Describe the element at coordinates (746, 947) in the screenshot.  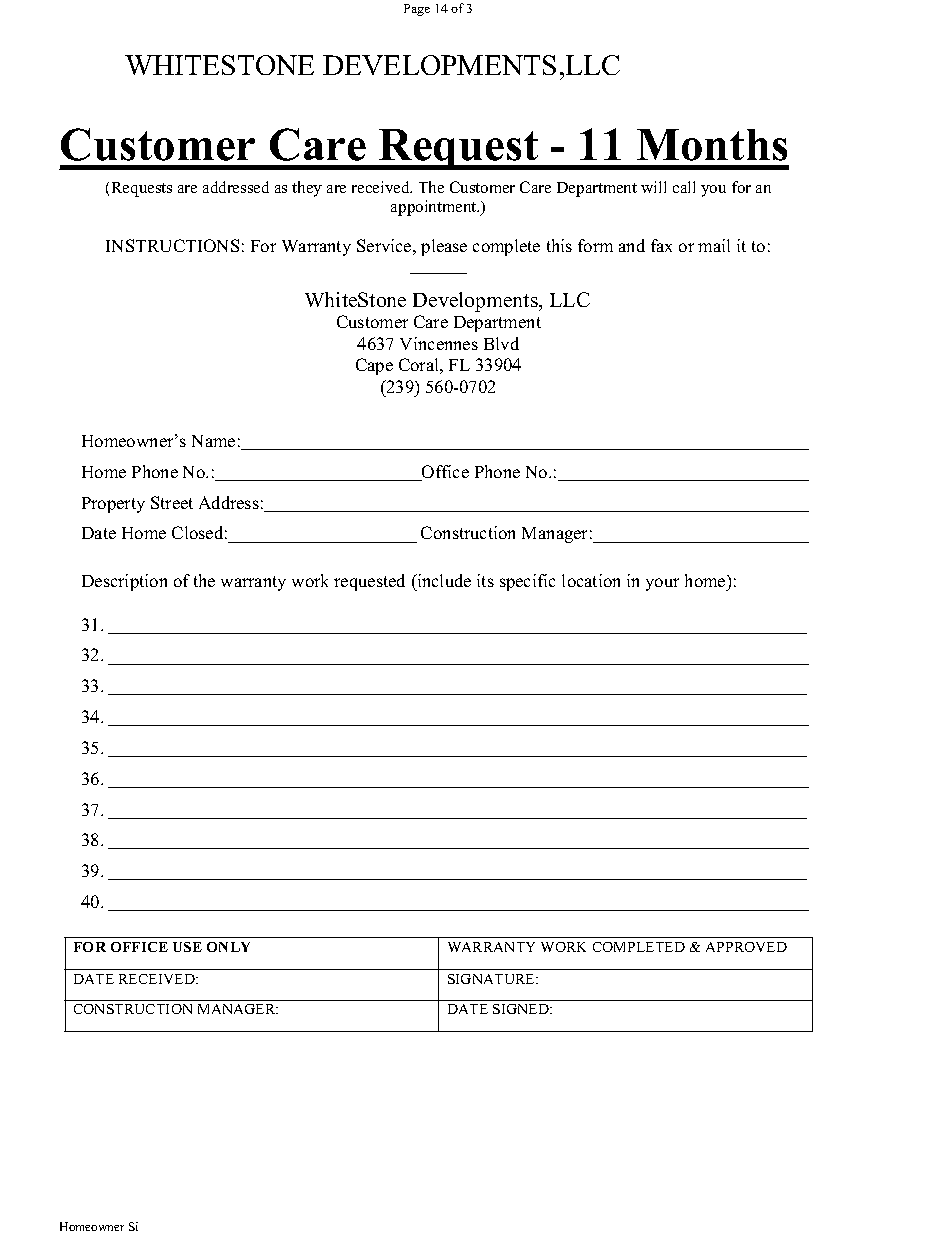
I see `APPROVED` at that location.
